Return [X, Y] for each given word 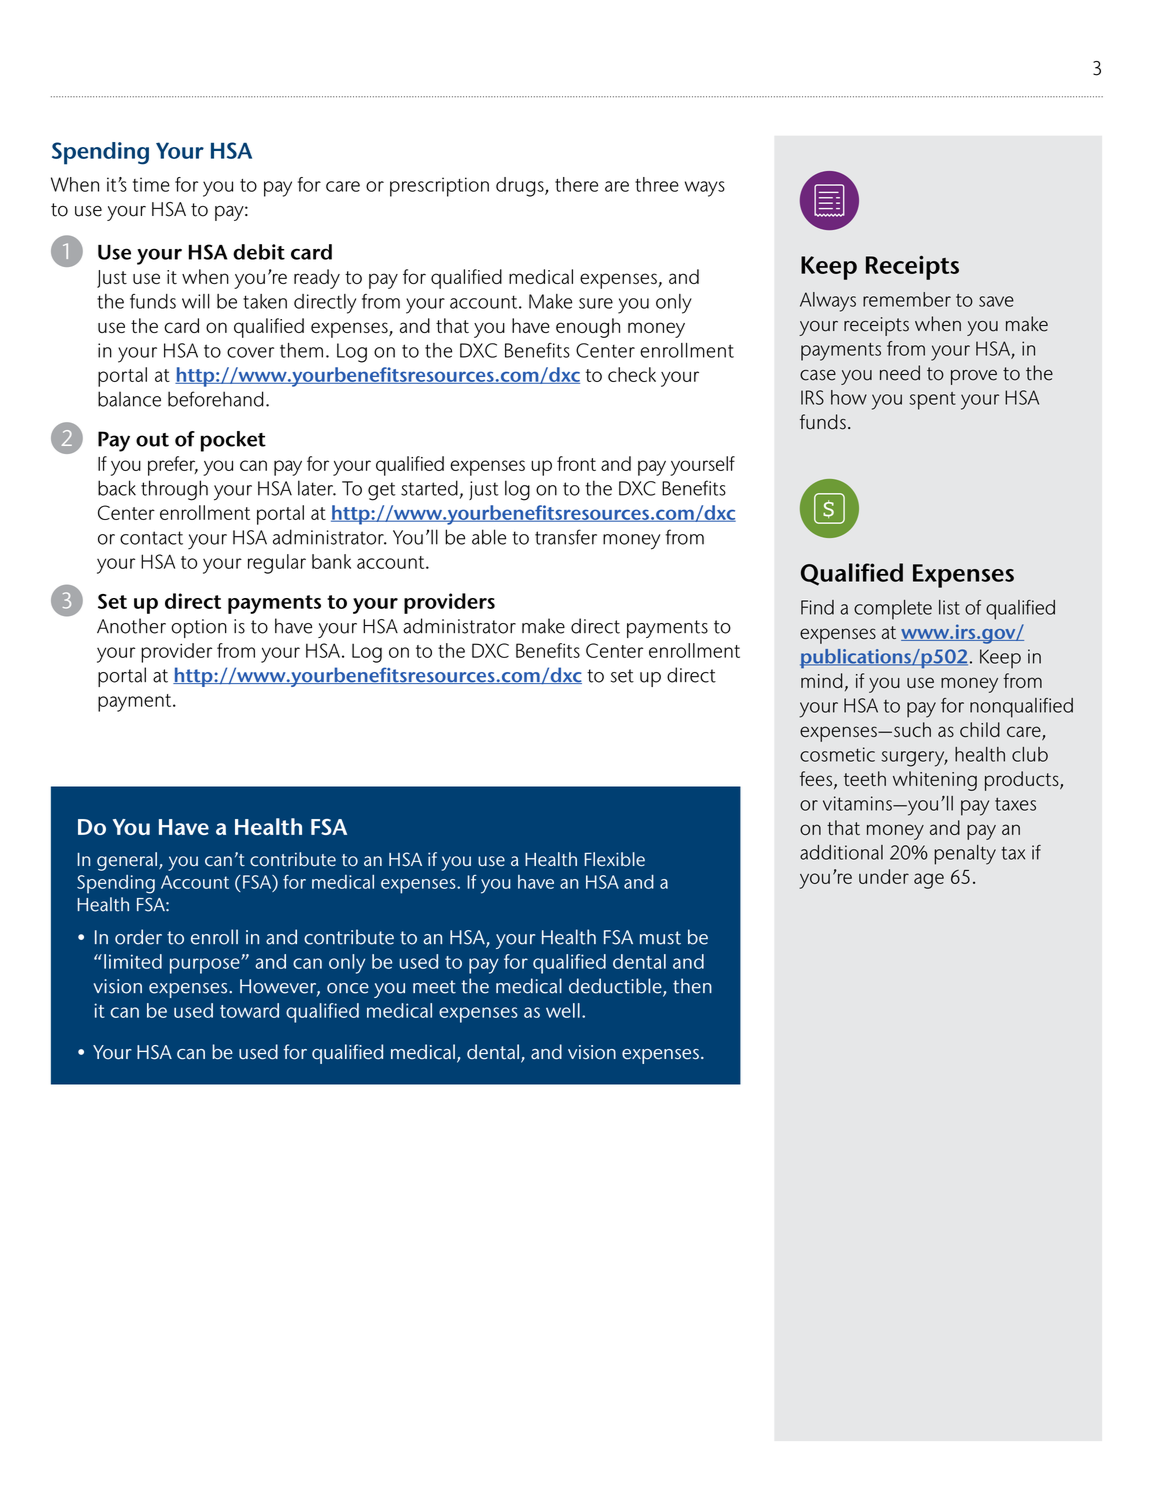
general [127, 861]
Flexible [615, 859]
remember [907, 299]
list [949, 607]
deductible [616, 987]
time [151, 184]
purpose [206, 966]
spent [932, 401]
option [199, 628]
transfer [566, 537]
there [576, 184]
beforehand [216, 399]
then [692, 986]
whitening [935, 781]
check [632, 374]
